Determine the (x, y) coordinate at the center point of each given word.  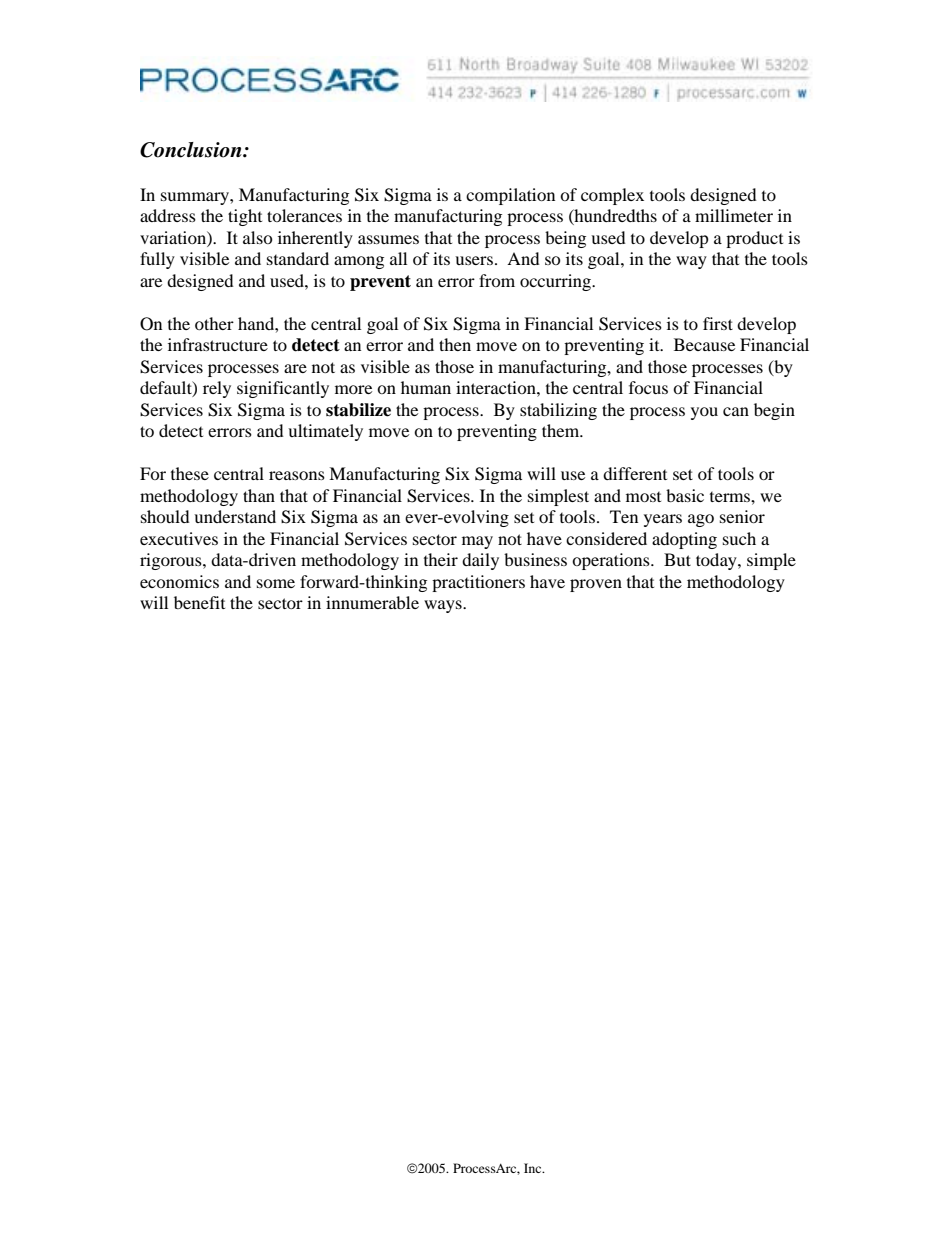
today (717, 561)
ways (444, 606)
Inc (534, 1168)
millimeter (734, 215)
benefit (199, 602)
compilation (510, 196)
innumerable (372, 602)
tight (245, 217)
